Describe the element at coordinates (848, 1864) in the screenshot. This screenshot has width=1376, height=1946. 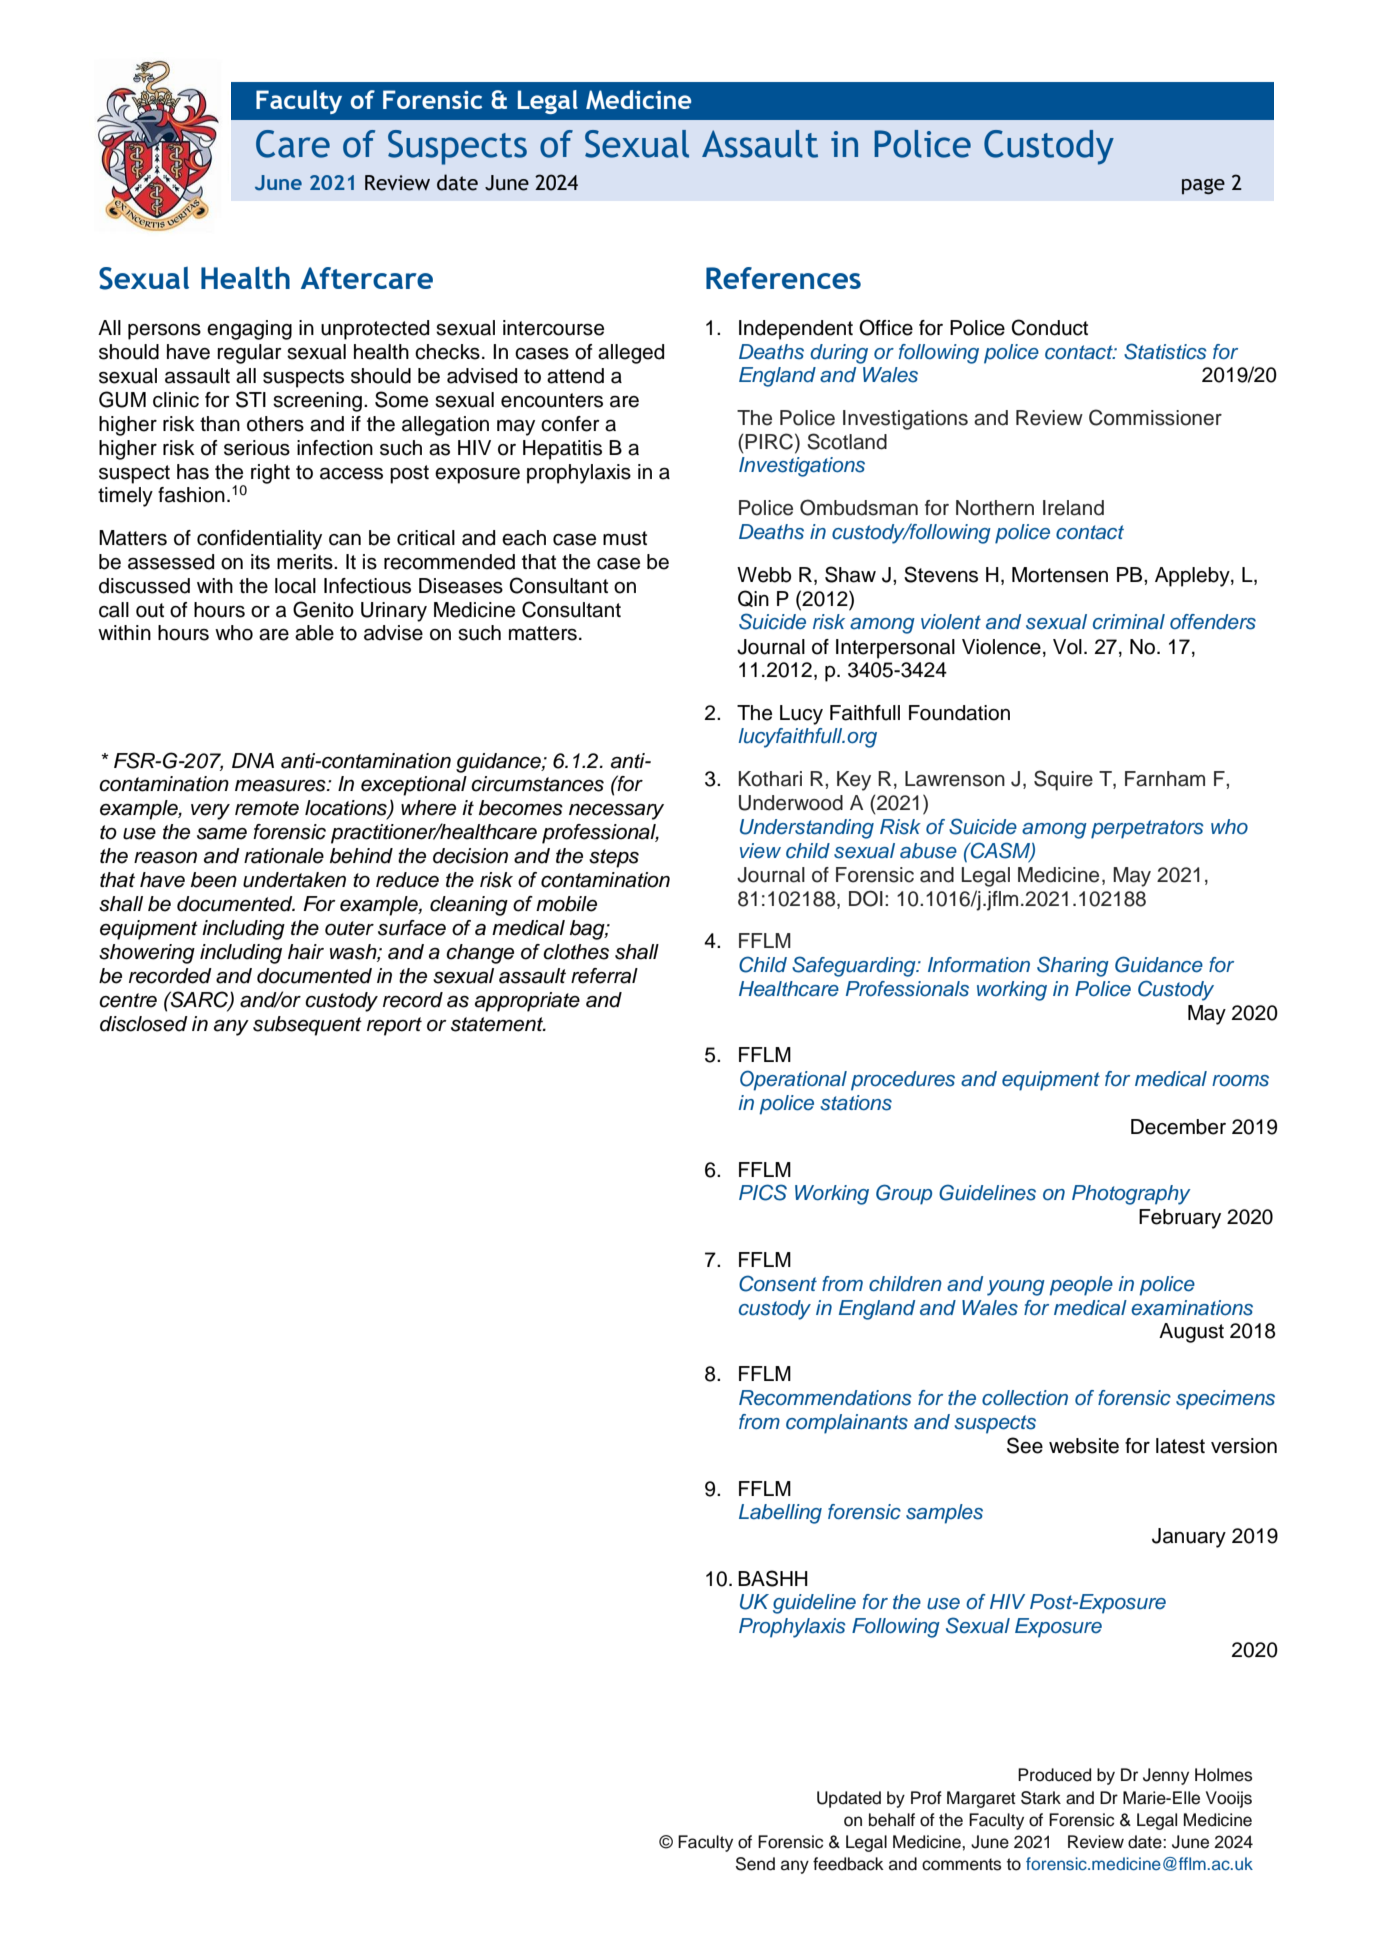
I see `feedback` at that location.
